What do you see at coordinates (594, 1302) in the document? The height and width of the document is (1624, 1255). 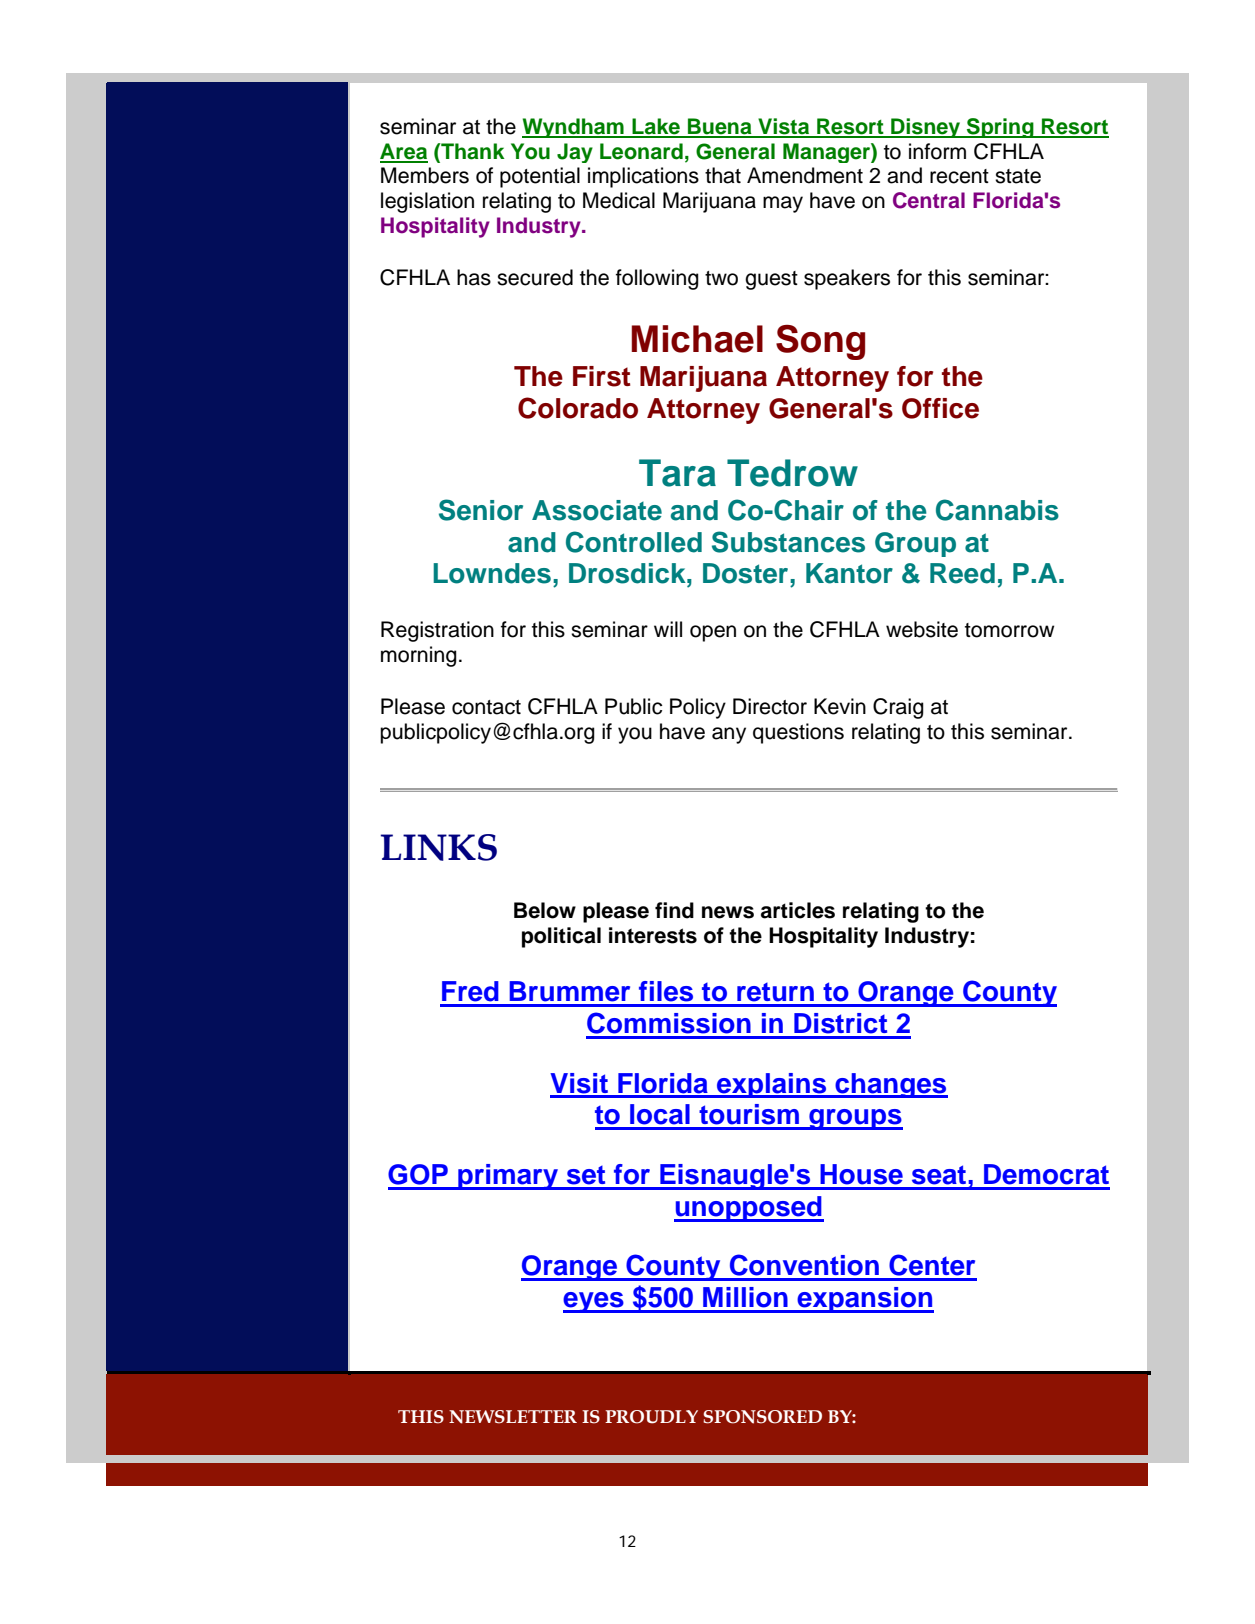 I see `eyes` at bounding box center [594, 1302].
